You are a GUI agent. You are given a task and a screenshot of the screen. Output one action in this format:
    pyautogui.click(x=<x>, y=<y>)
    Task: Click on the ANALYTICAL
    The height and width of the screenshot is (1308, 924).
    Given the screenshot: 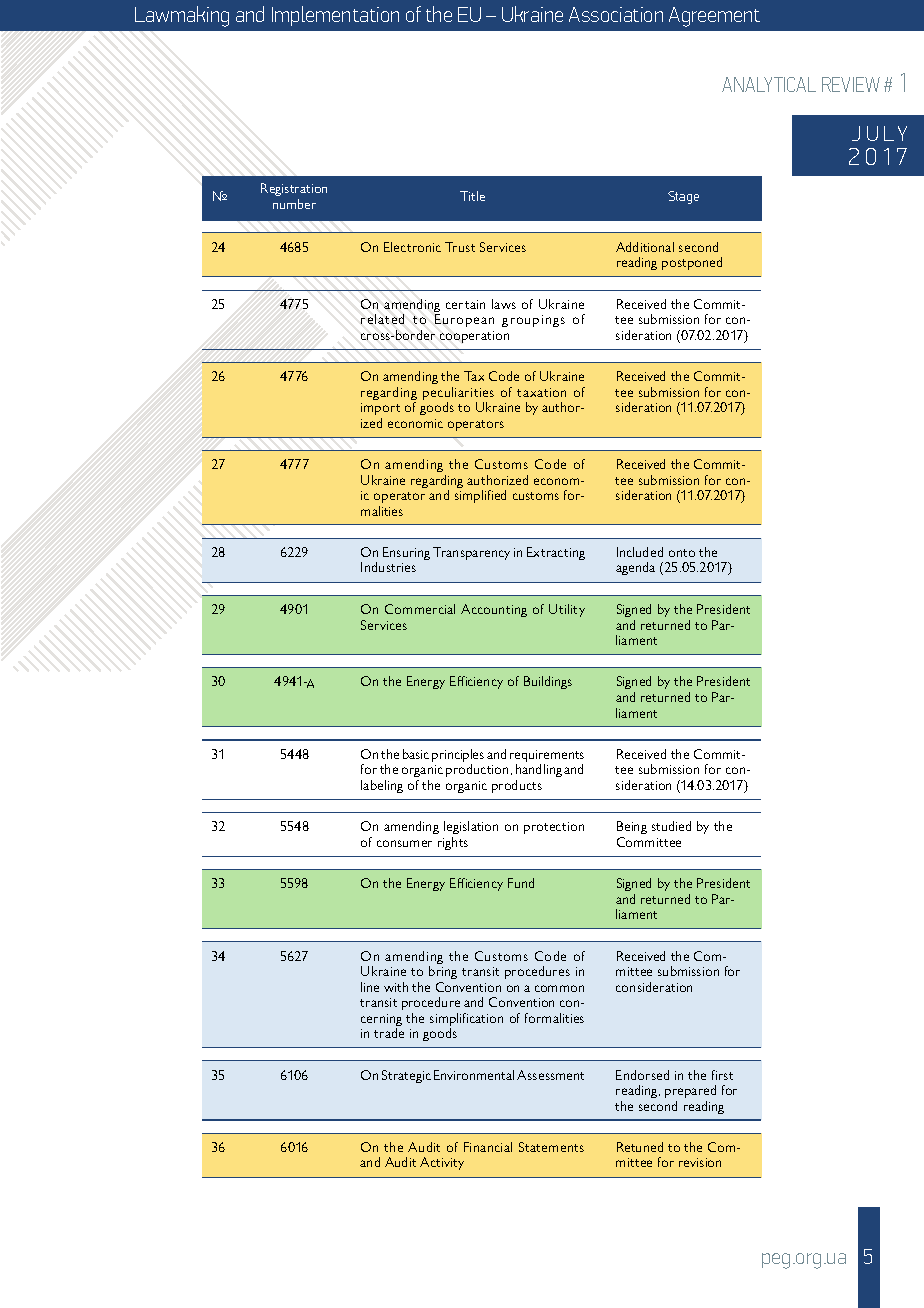 What is the action you would take?
    pyautogui.click(x=769, y=84)
